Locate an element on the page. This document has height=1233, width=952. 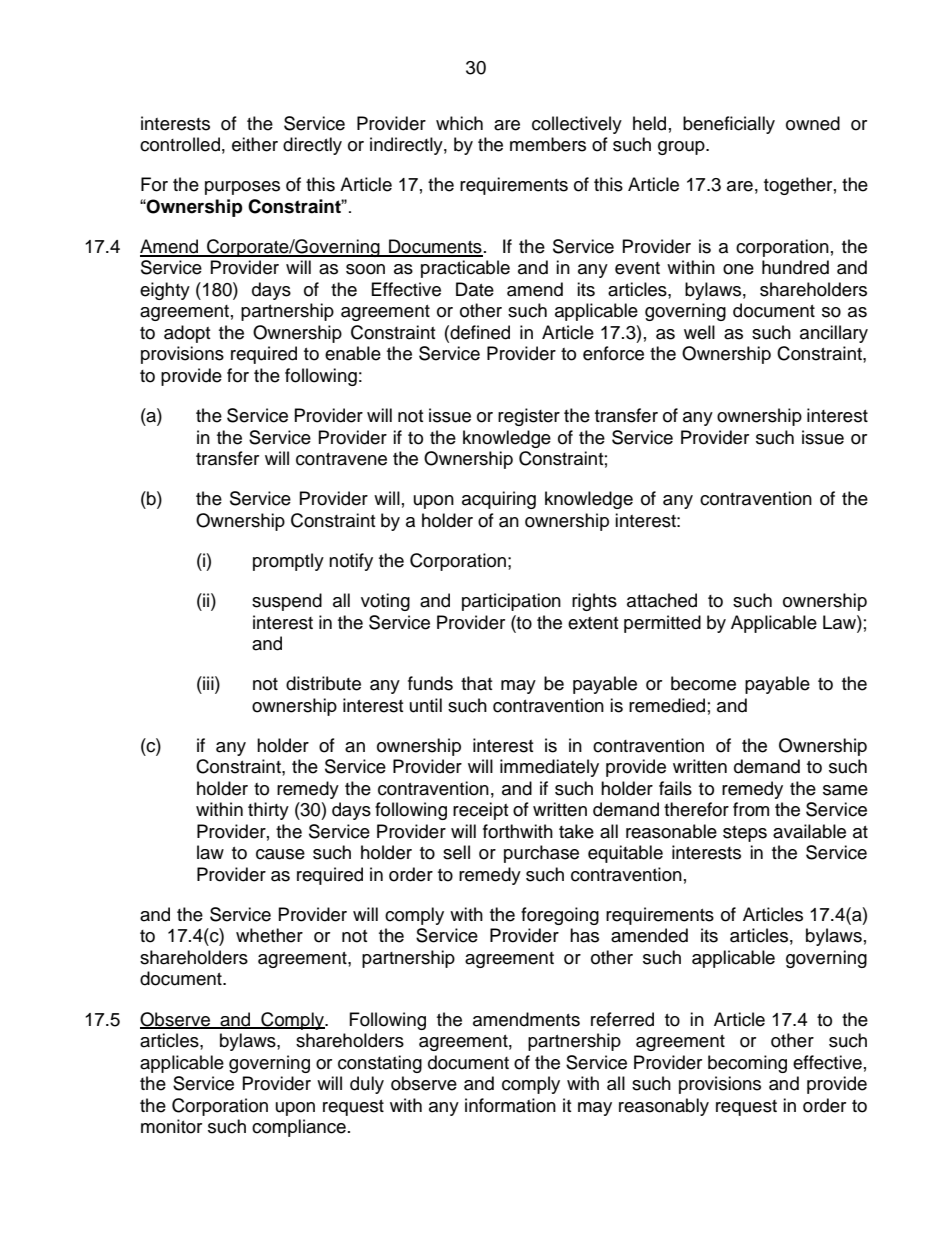
purchase is located at coordinates (541, 854).
